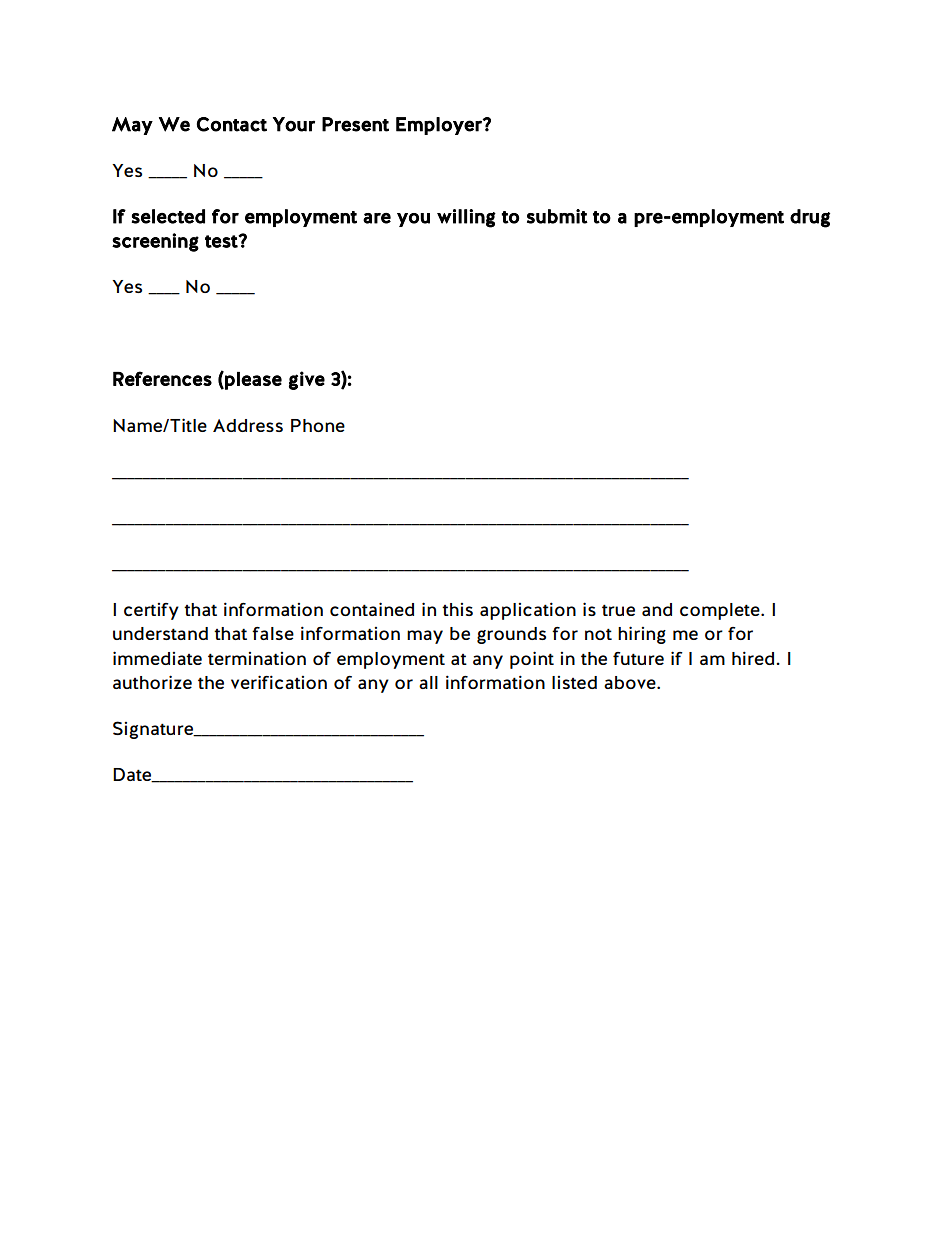 This screenshot has height=1233, width=952. What do you see at coordinates (248, 425) in the screenshot?
I see `Address` at bounding box center [248, 425].
